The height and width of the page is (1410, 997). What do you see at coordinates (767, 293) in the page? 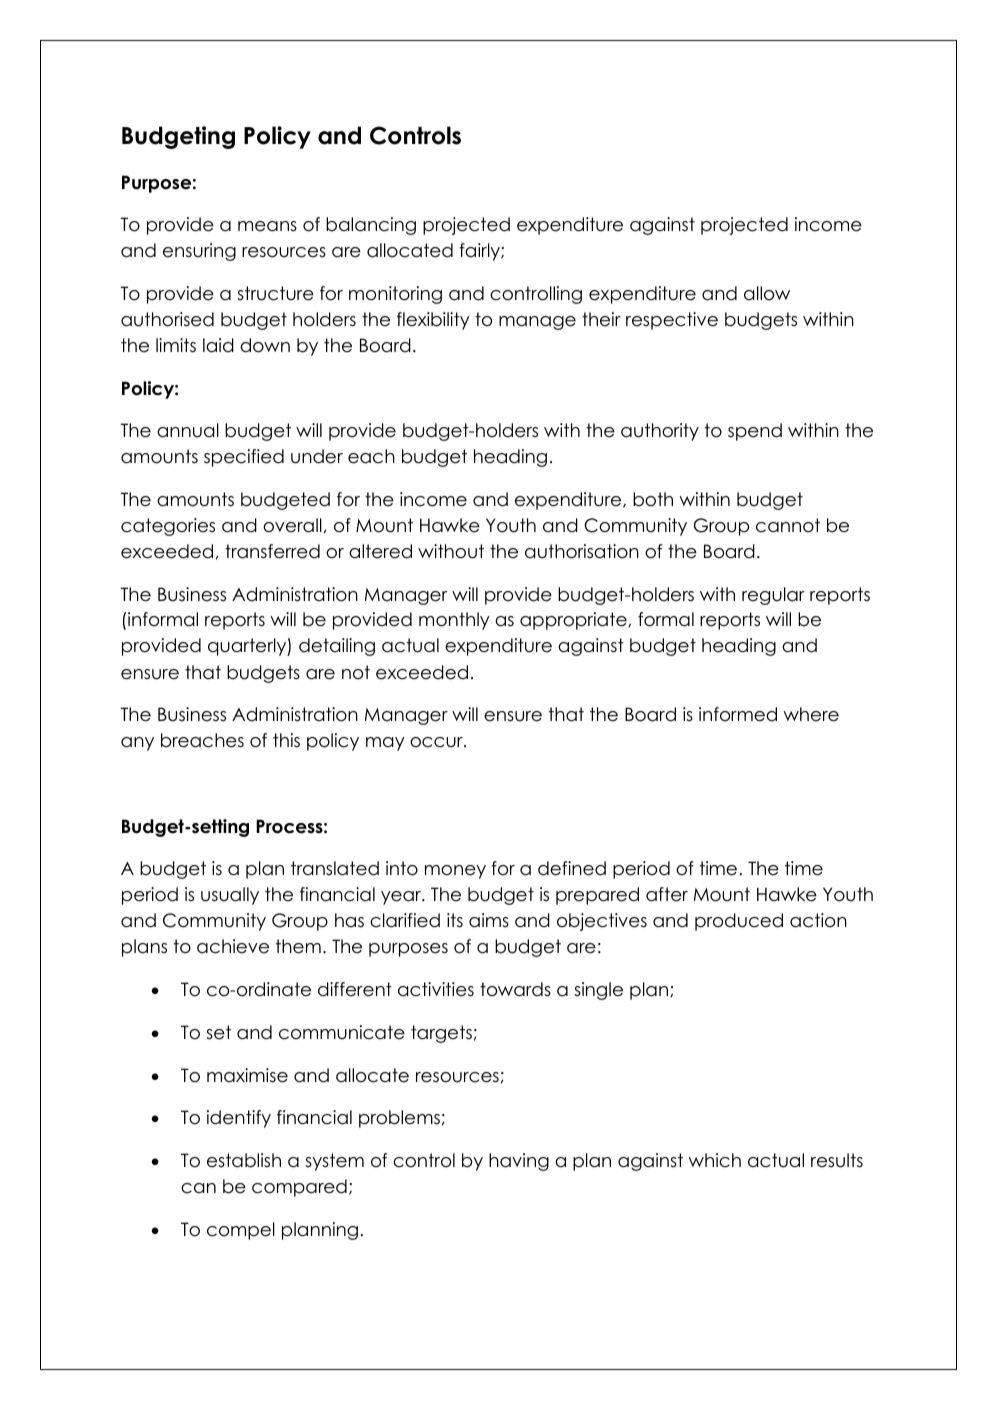
I see `allow` at bounding box center [767, 293].
